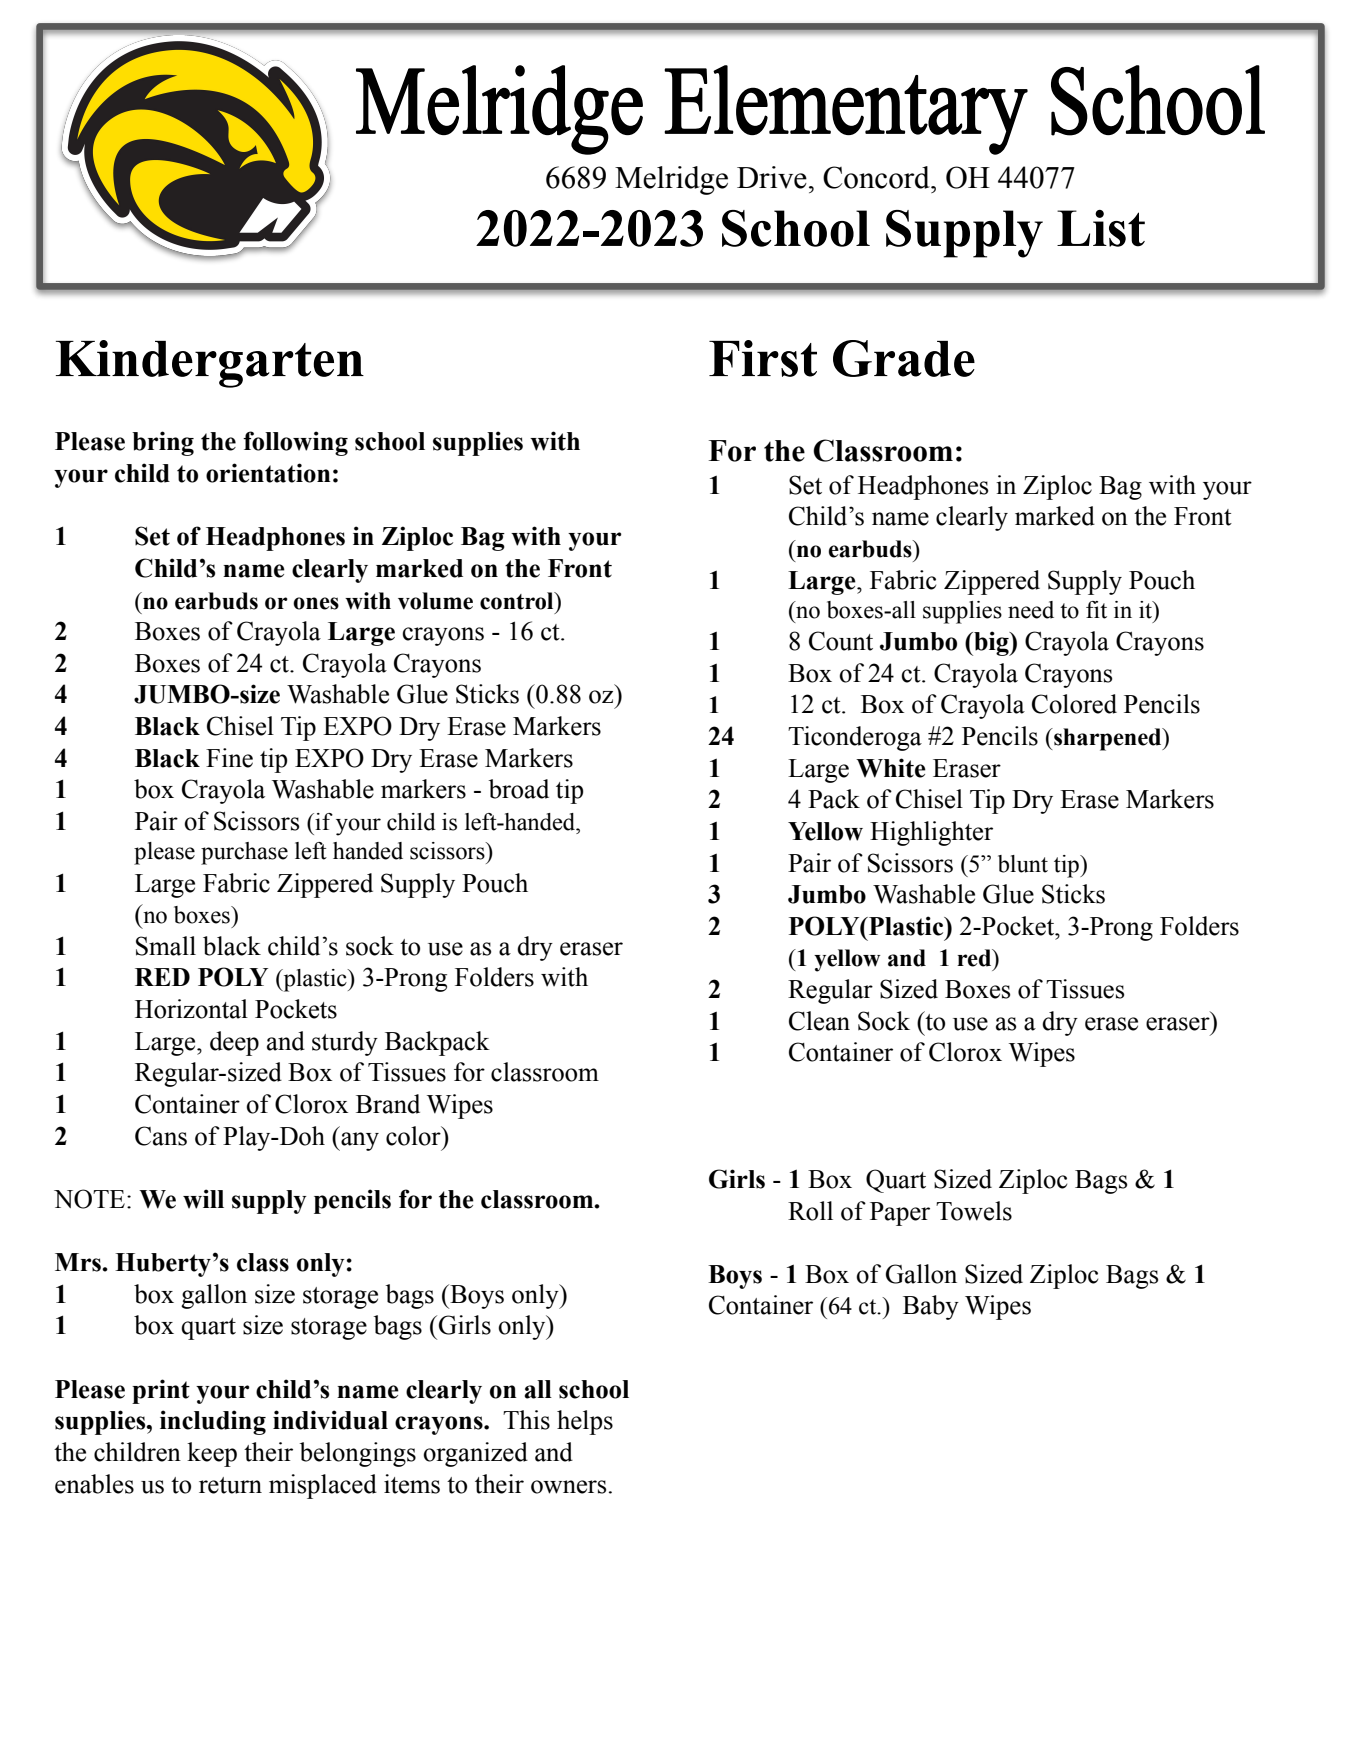  I want to click on Drive, so click(772, 177).
